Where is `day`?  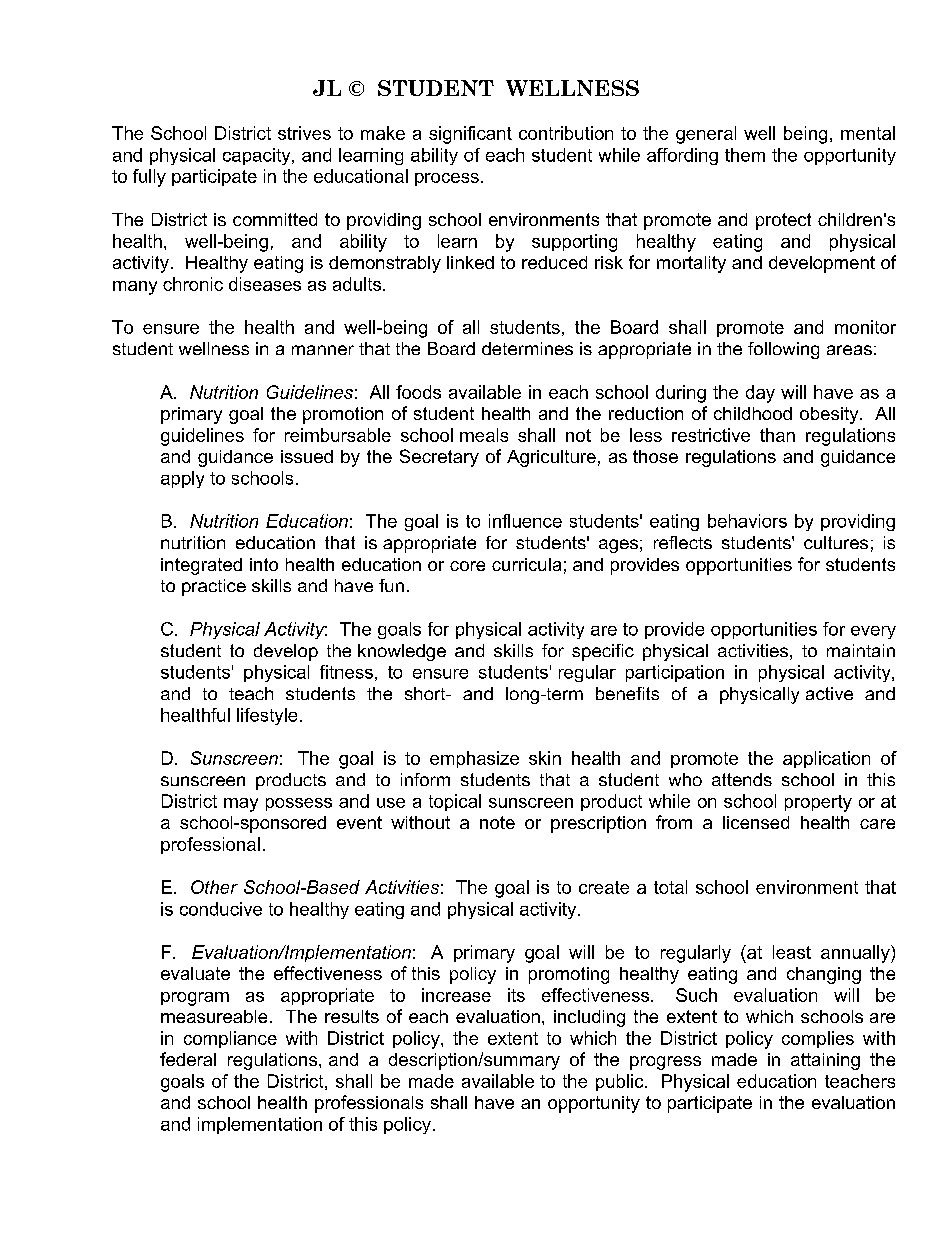 day is located at coordinates (760, 394).
